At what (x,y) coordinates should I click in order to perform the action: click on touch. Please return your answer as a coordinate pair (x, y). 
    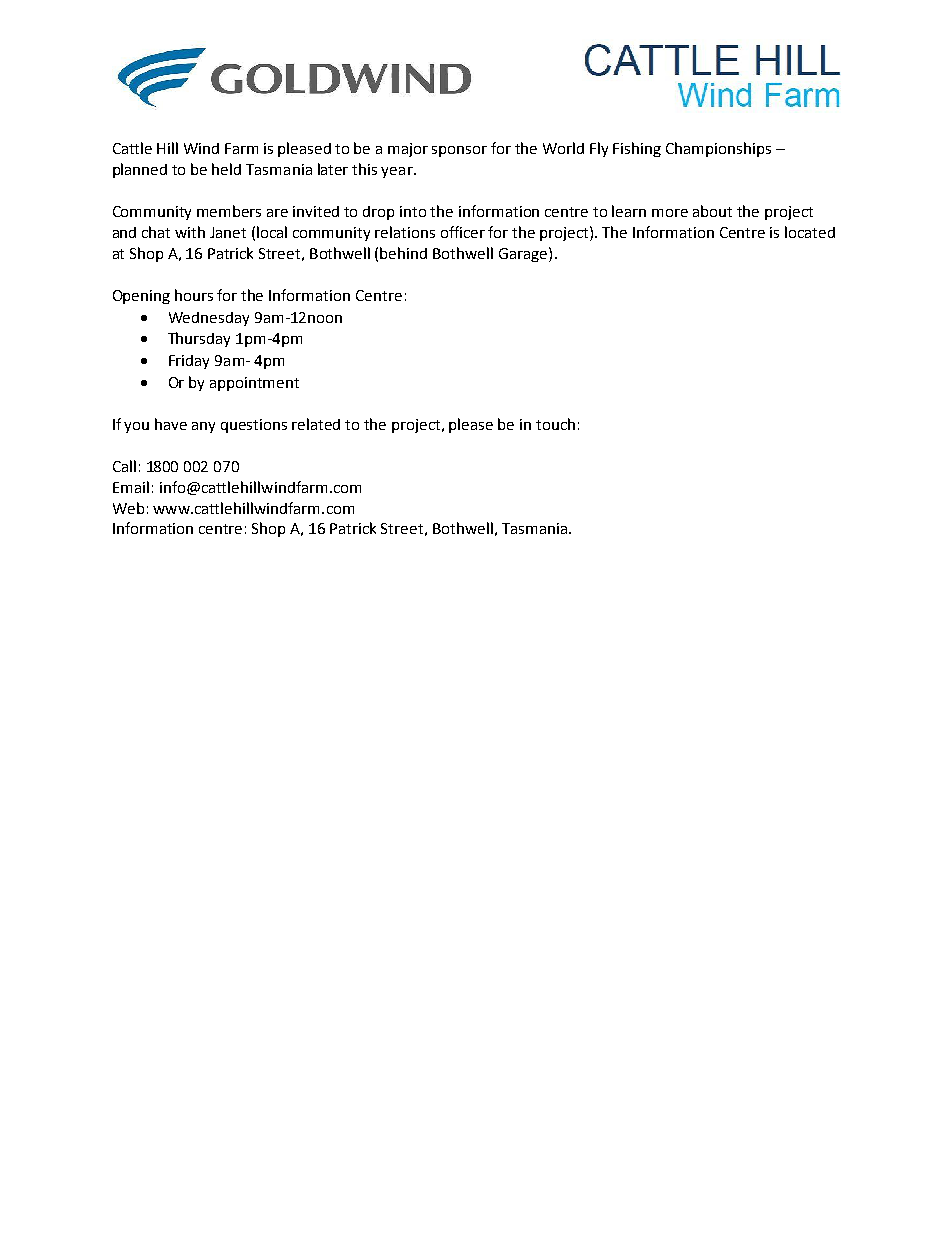
    Looking at the image, I should click on (555, 424).
